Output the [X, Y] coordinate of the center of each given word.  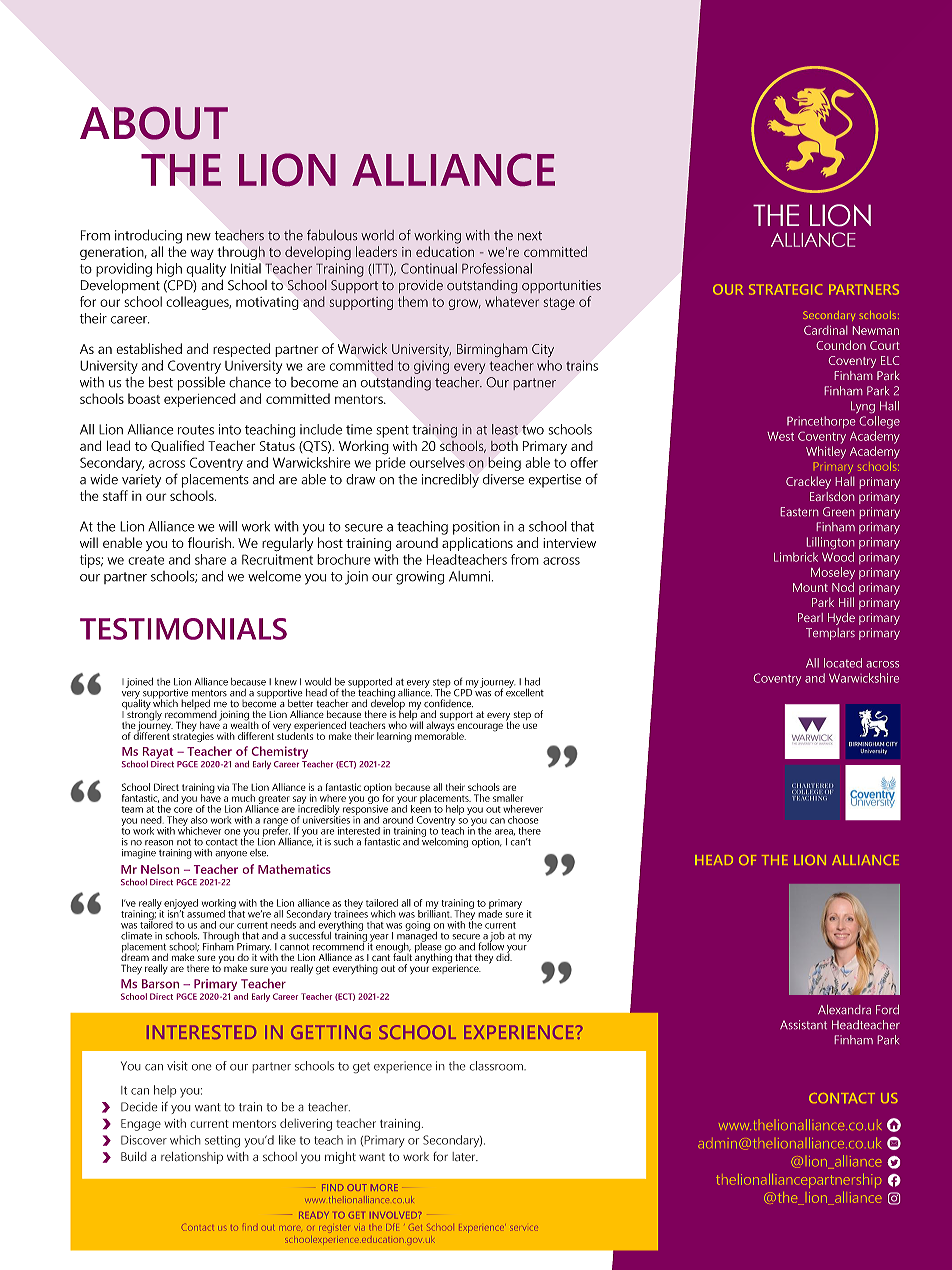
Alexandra [844, 1009]
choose [523, 820]
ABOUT [154, 123]
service [524, 1228]
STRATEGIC [785, 289]
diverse [503, 479]
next [530, 236]
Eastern [799, 511]
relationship [192, 1158]
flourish [210, 542]
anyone [231, 855]
